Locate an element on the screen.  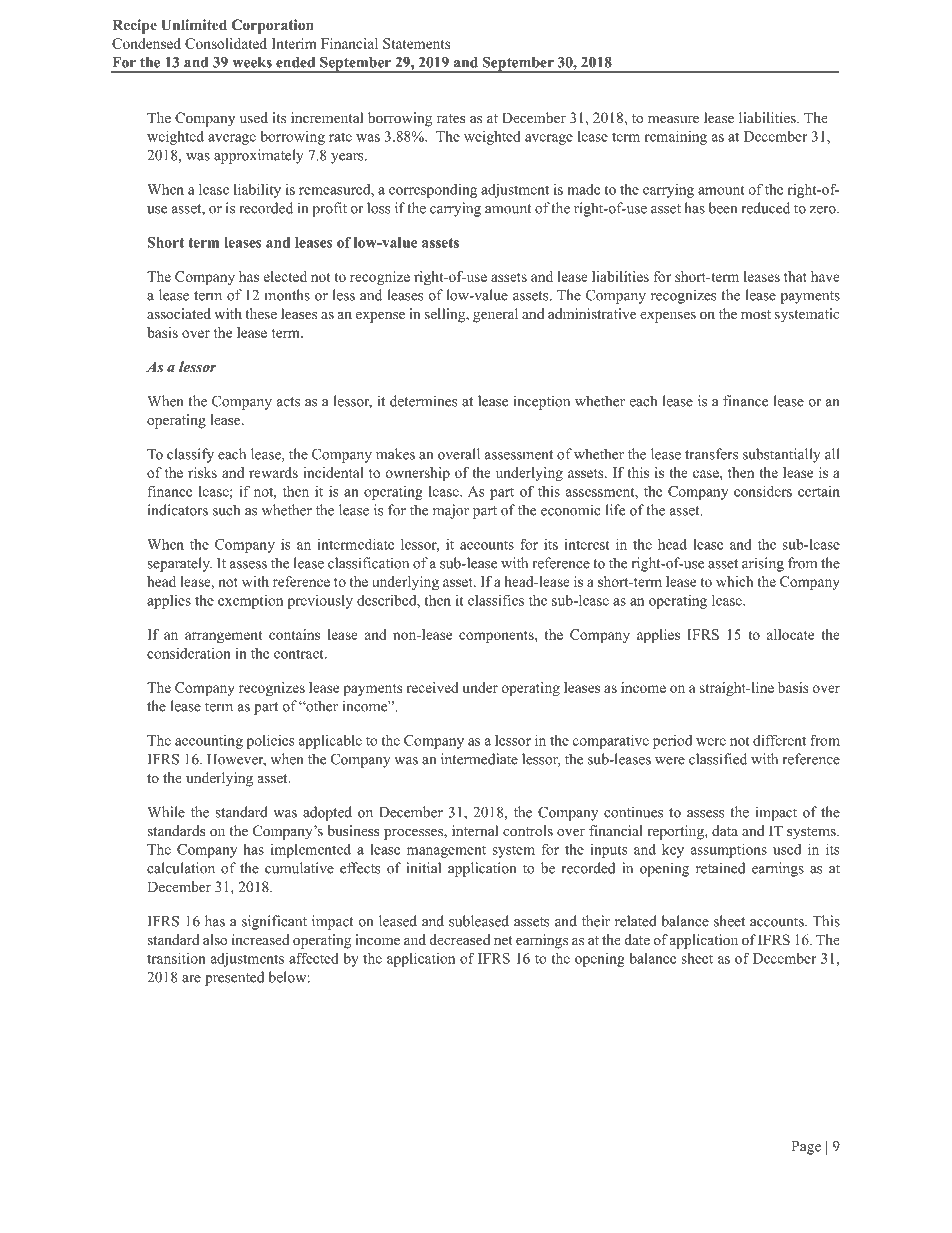
exemption is located at coordinates (250, 602).
